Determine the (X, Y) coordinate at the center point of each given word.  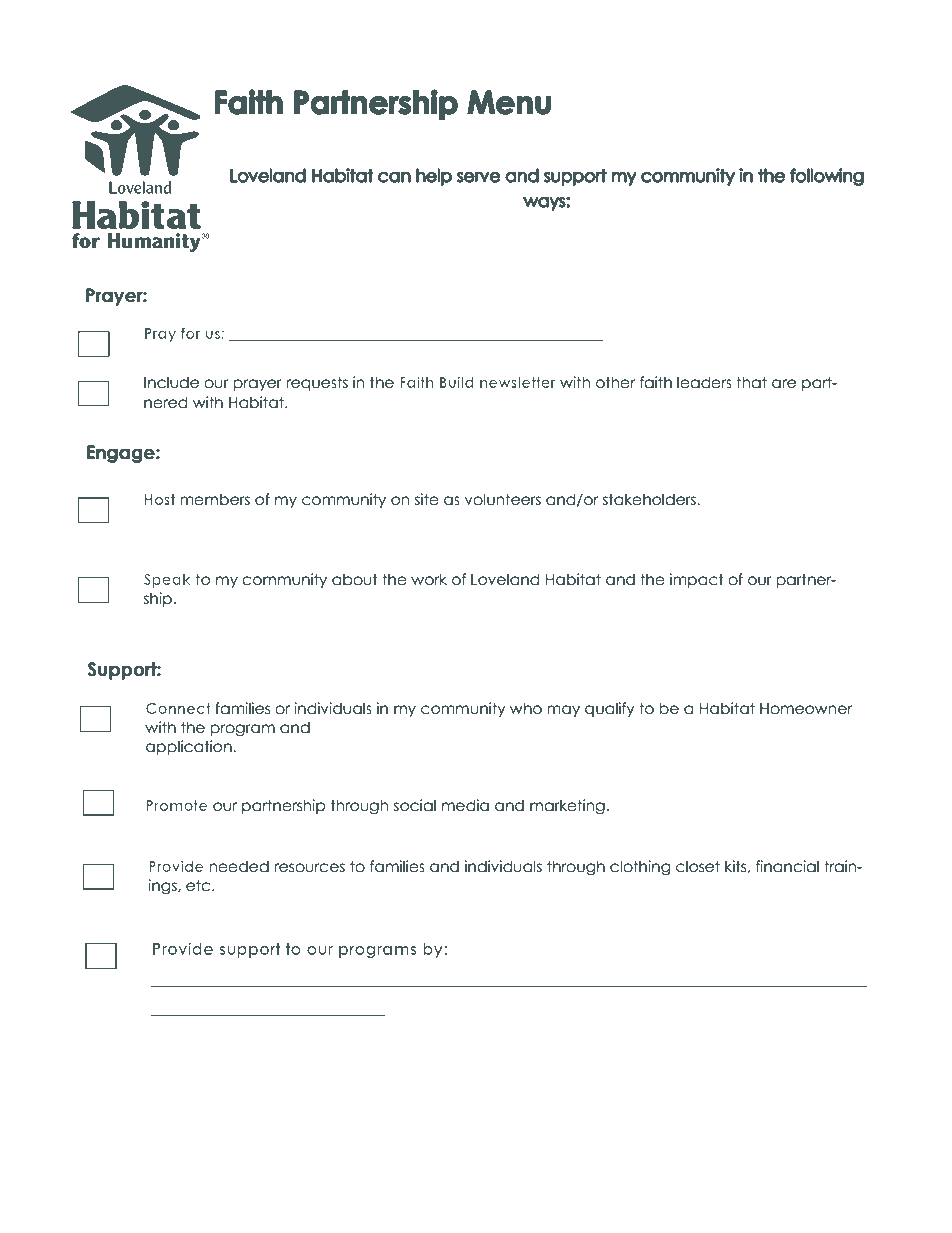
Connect (178, 708)
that (751, 382)
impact (697, 580)
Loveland (505, 579)
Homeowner (806, 709)
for (190, 333)
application (190, 747)
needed (239, 866)
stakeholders (650, 499)
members (215, 499)
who (526, 708)
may (563, 711)
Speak (167, 581)
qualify (610, 709)
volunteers (503, 499)
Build (457, 382)
